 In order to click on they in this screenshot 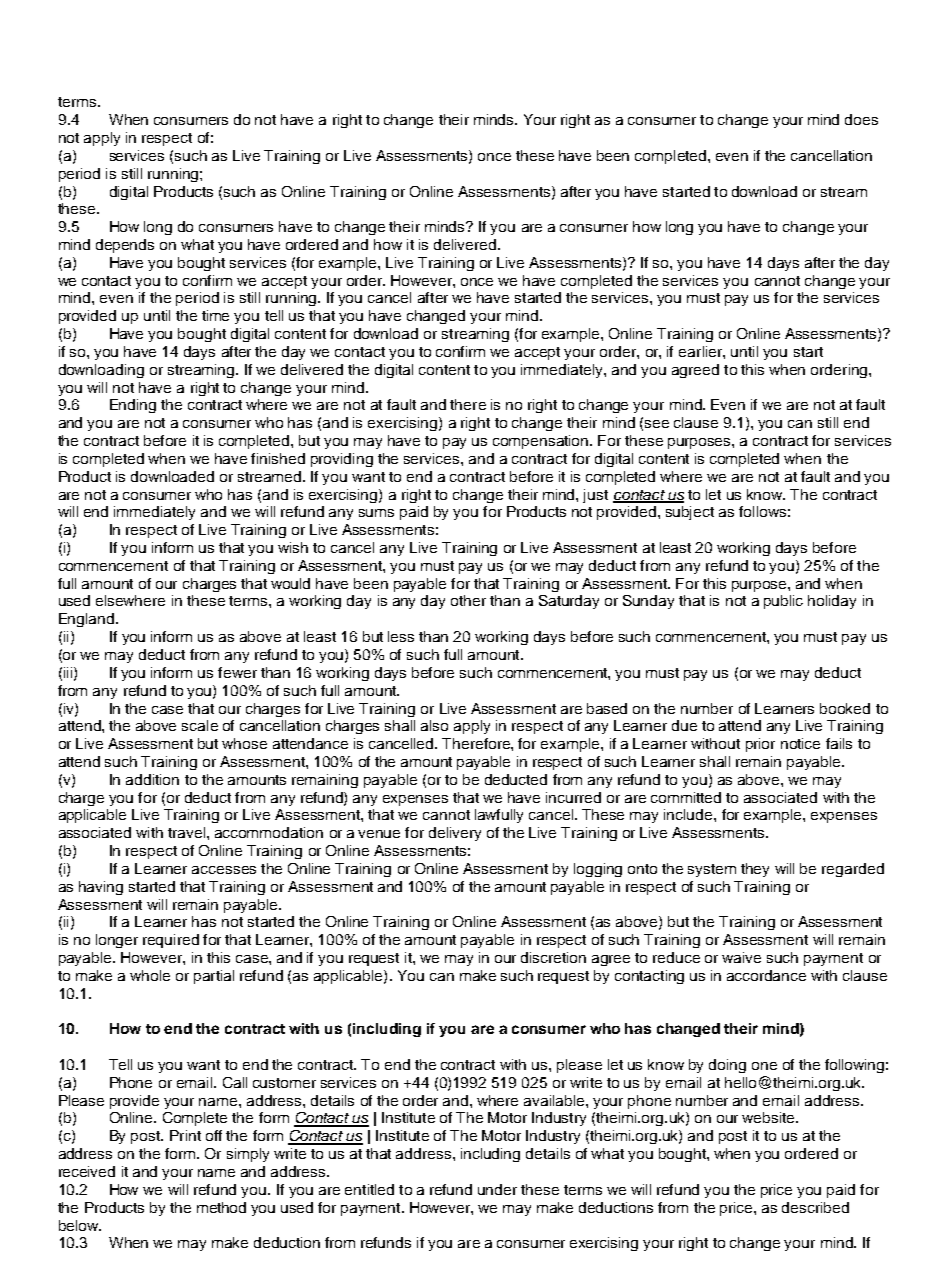, I will do `click(755, 870)`.
